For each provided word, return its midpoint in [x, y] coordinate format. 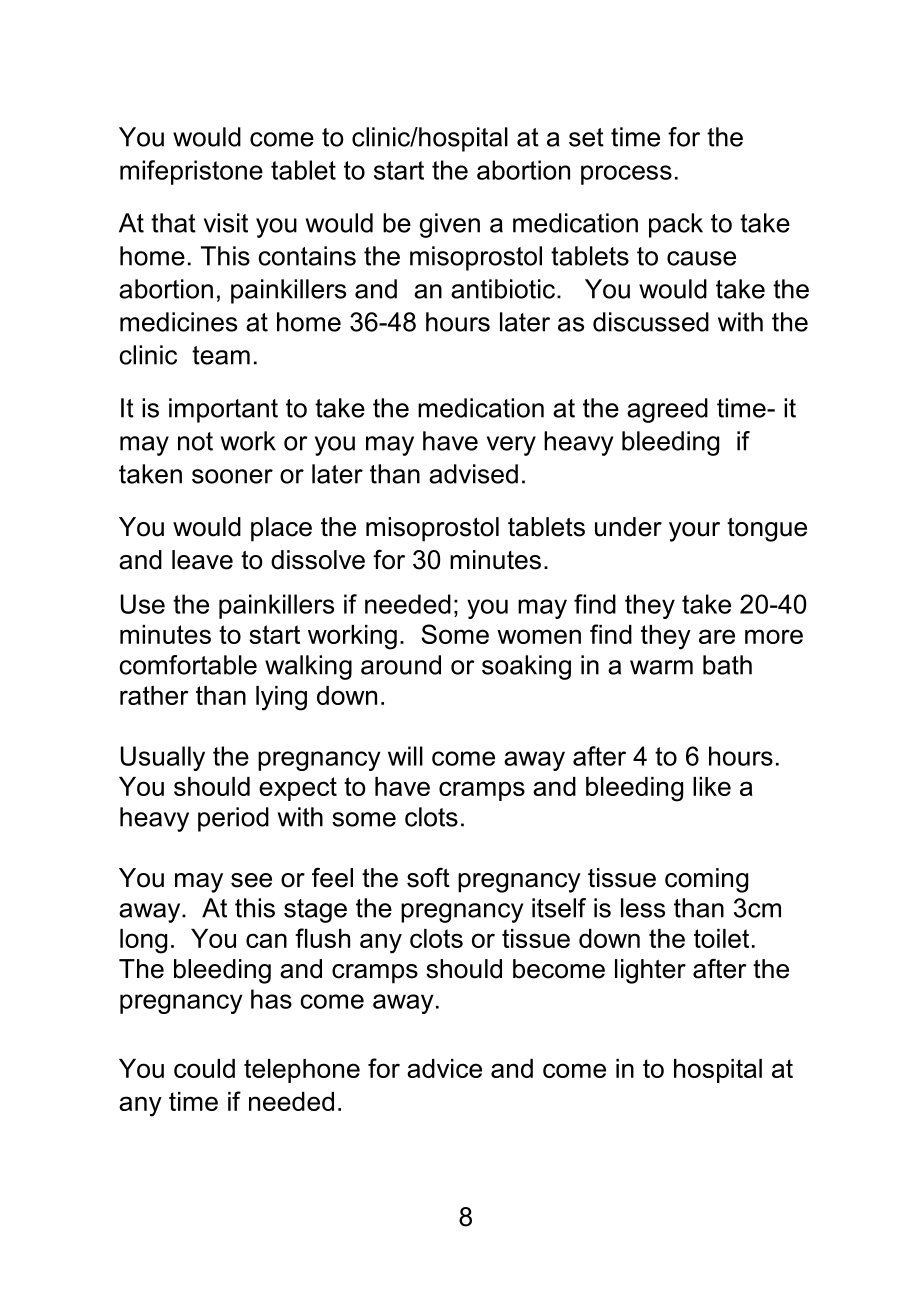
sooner [232, 476]
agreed [667, 410]
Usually [163, 758]
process [626, 175]
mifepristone [191, 172]
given [450, 225]
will [405, 756]
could [204, 1068]
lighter [650, 971]
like [712, 786]
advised [473, 474]
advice [444, 1068]
